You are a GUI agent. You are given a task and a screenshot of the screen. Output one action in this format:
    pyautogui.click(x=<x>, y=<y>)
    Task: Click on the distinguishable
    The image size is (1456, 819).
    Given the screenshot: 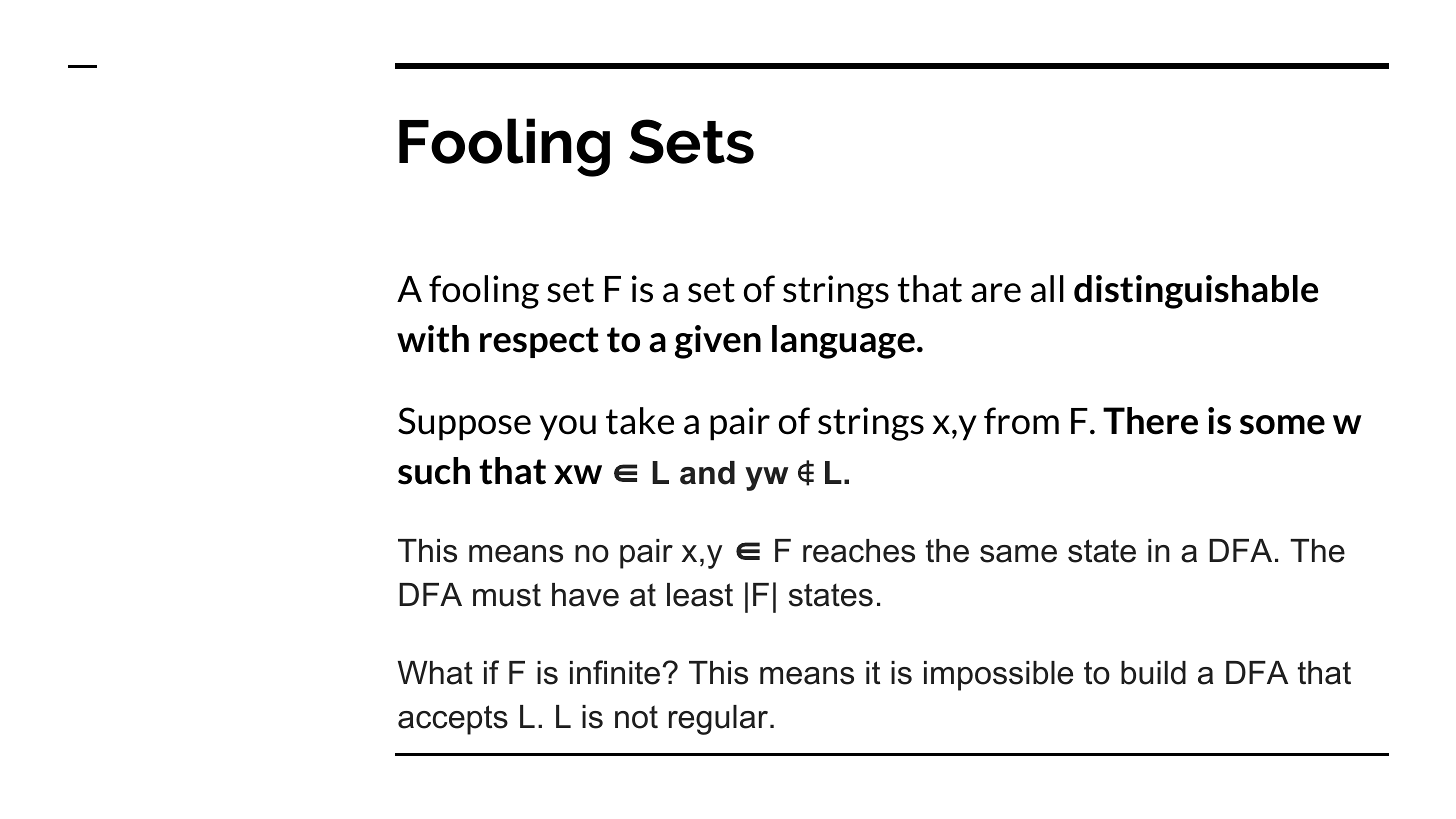 What is the action you would take?
    pyautogui.click(x=1196, y=292)
